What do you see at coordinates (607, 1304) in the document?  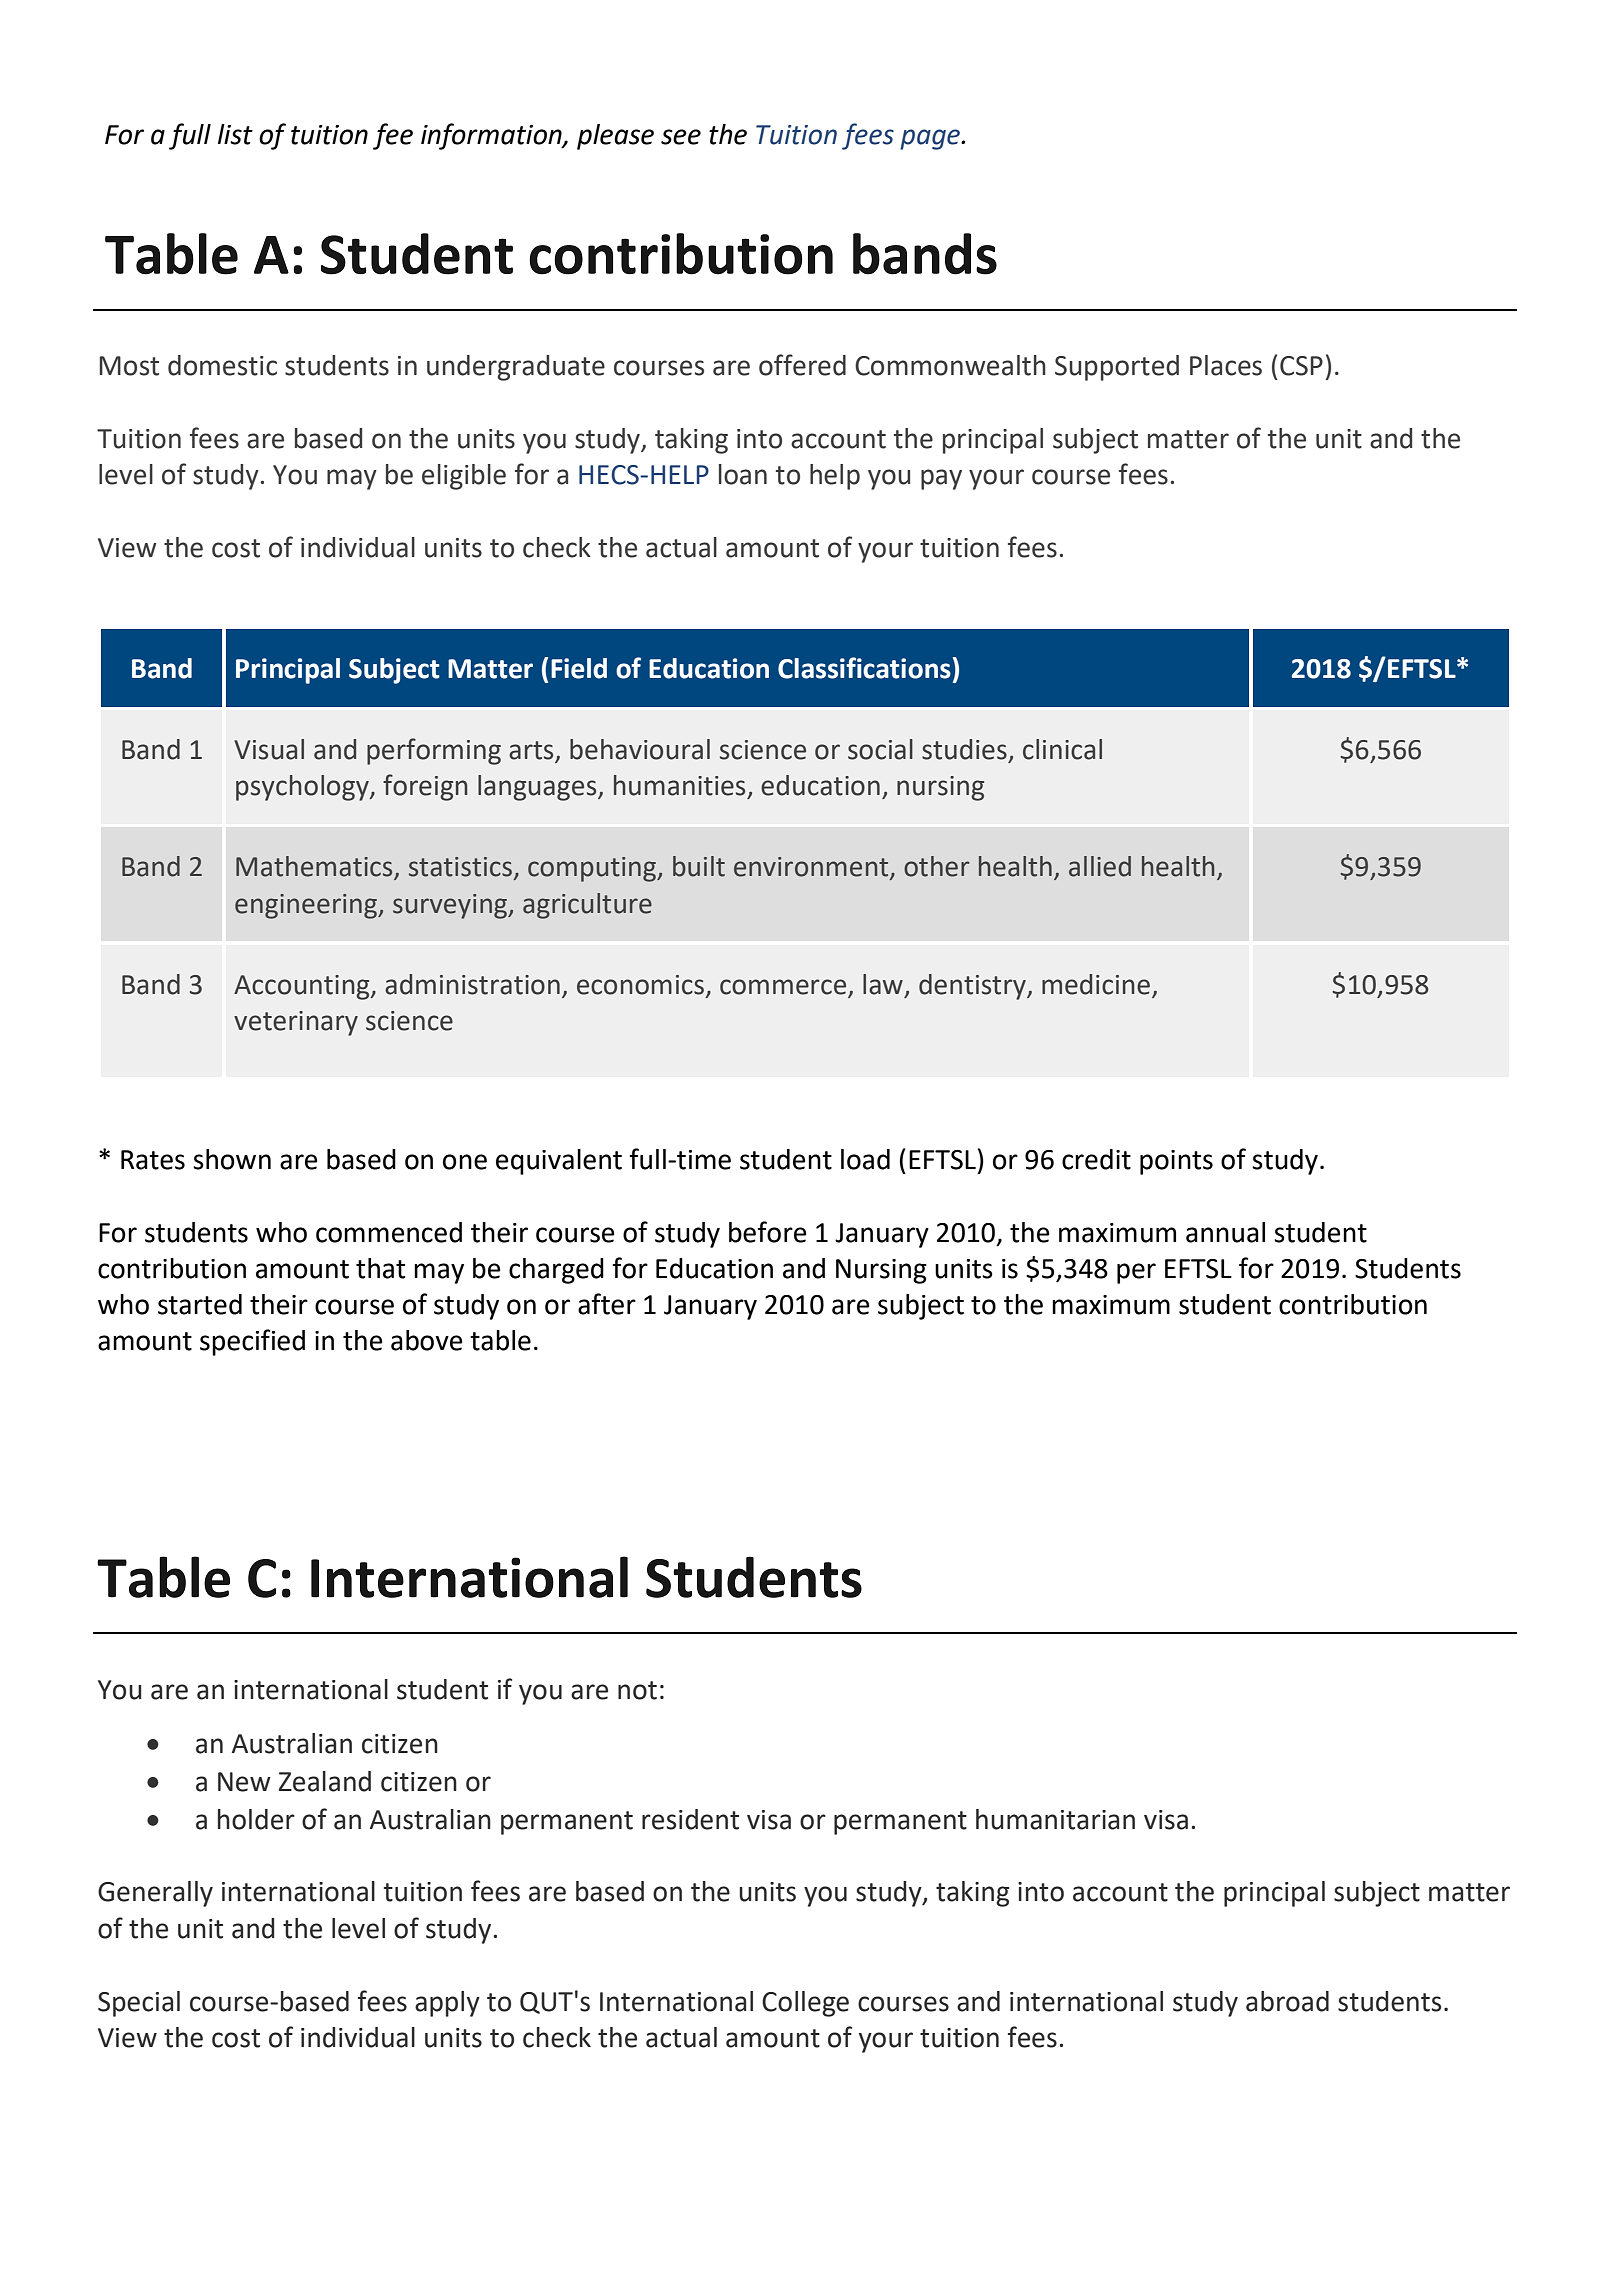 I see `after` at bounding box center [607, 1304].
